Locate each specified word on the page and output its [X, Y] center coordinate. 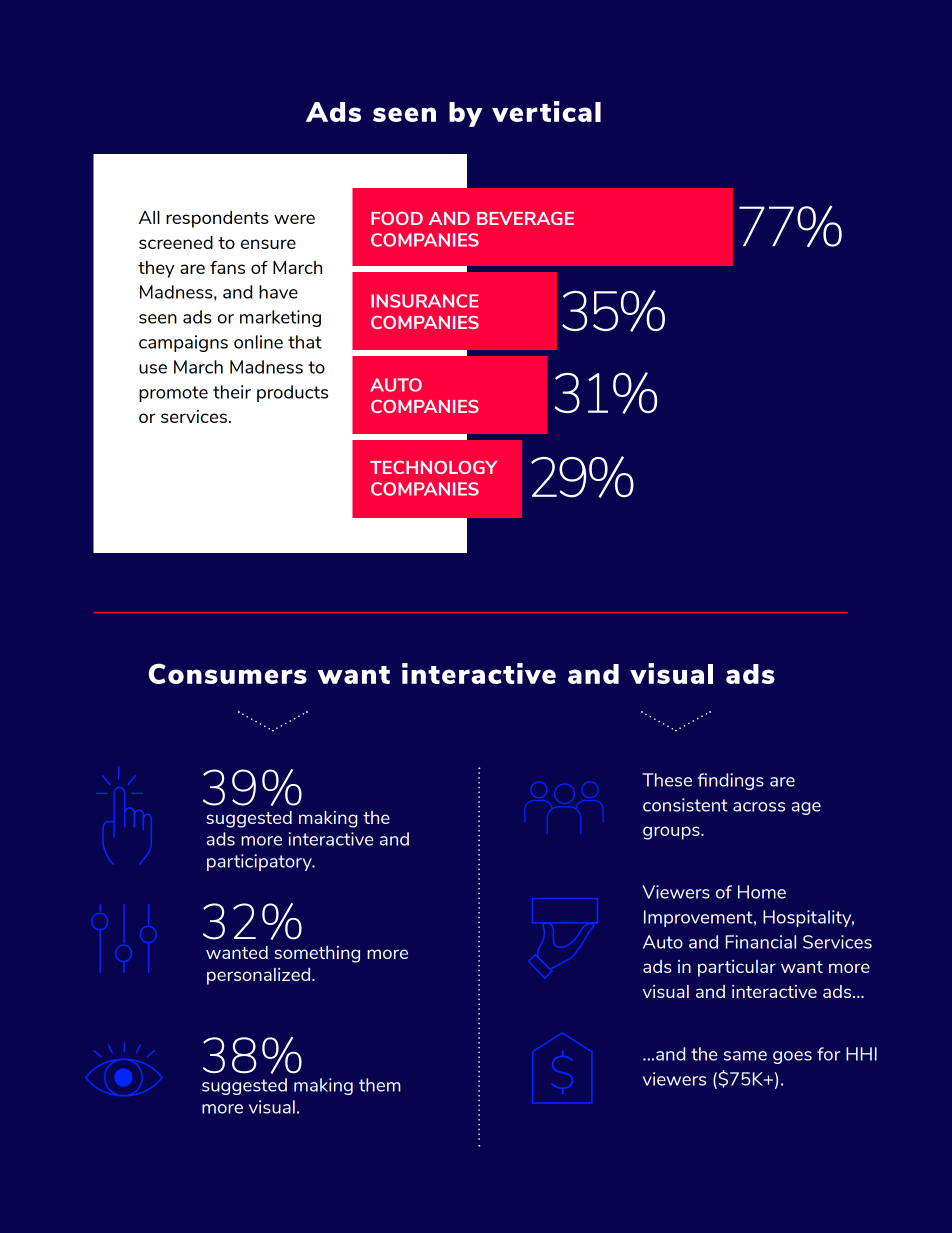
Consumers [228, 673]
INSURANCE [425, 301]
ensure [268, 244]
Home [762, 892]
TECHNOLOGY [434, 467]
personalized [258, 976]
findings [730, 781]
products [292, 393]
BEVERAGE [525, 218]
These [667, 780]
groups [672, 833]
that [305, 342]
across [759, 807]
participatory [260, 862]
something [317, 954]
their [232, 392]
